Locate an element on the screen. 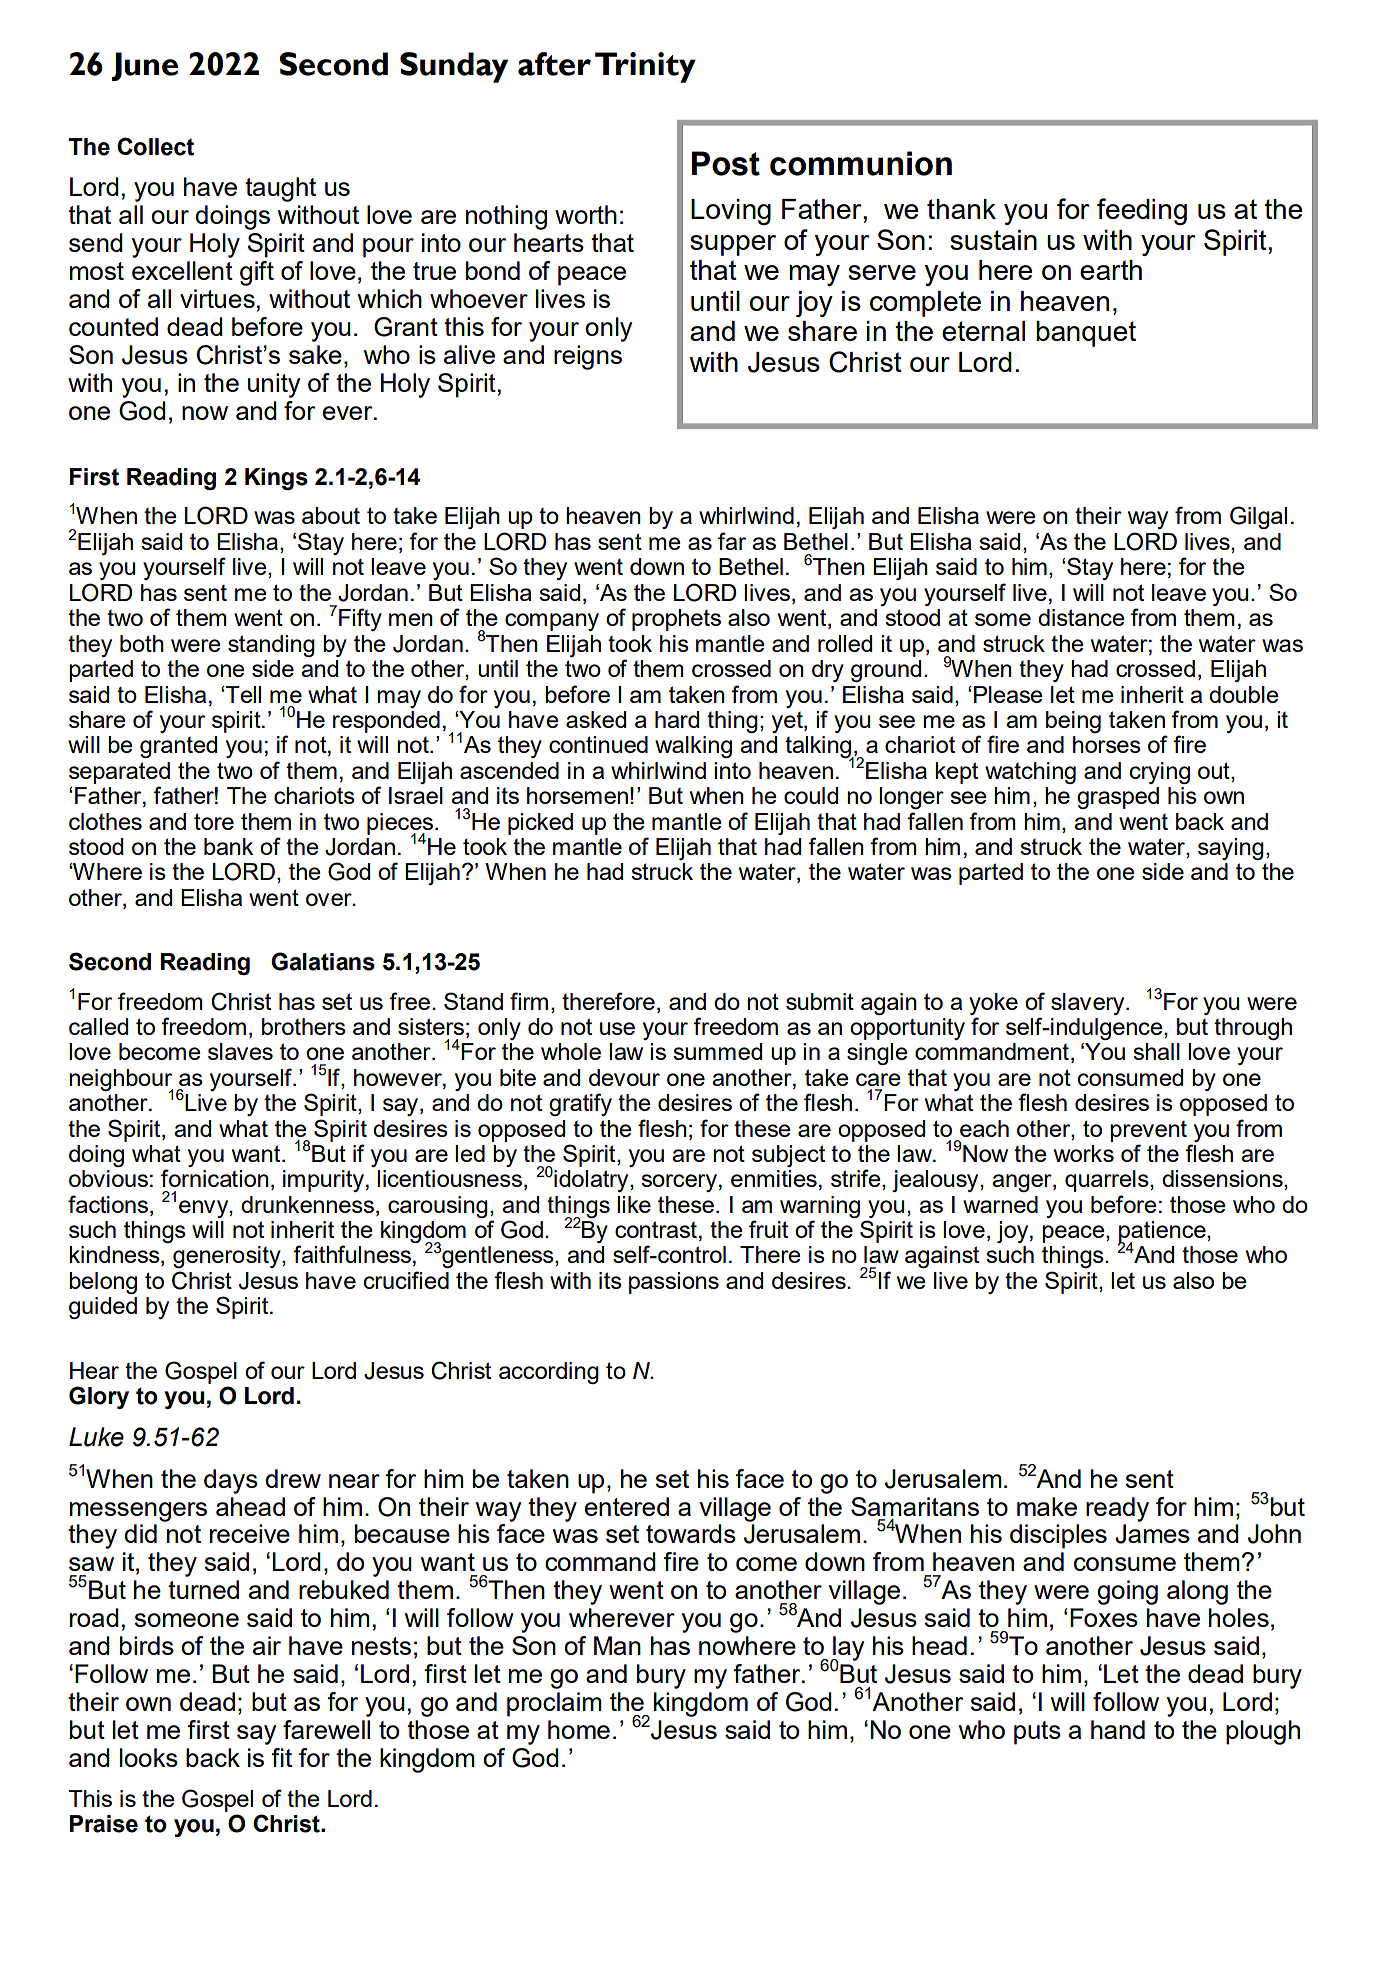  Collect is located at coordinates (155, 146).
